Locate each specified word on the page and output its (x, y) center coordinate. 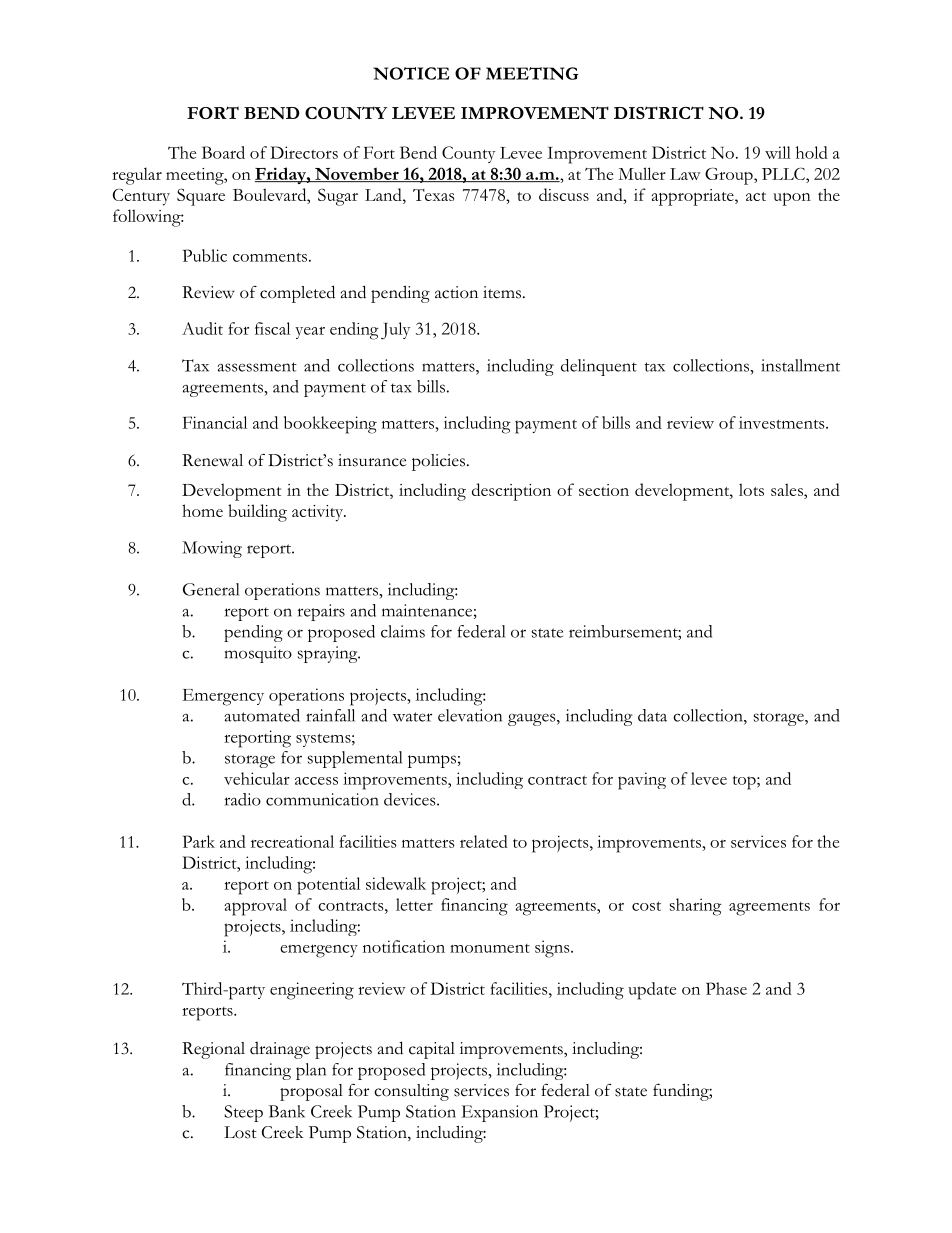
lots (751, 489)
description (511, 492)
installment (800, 365)
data (652, 715)
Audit (202, 328)
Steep (243, 1113)
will (778, 152)
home (202, 510)
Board (223, 152)
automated (262, 715)
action (456, 292)
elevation (470, 715)
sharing (696, 907)
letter (414, 904)
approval (255, 907)
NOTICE (411, 73)
